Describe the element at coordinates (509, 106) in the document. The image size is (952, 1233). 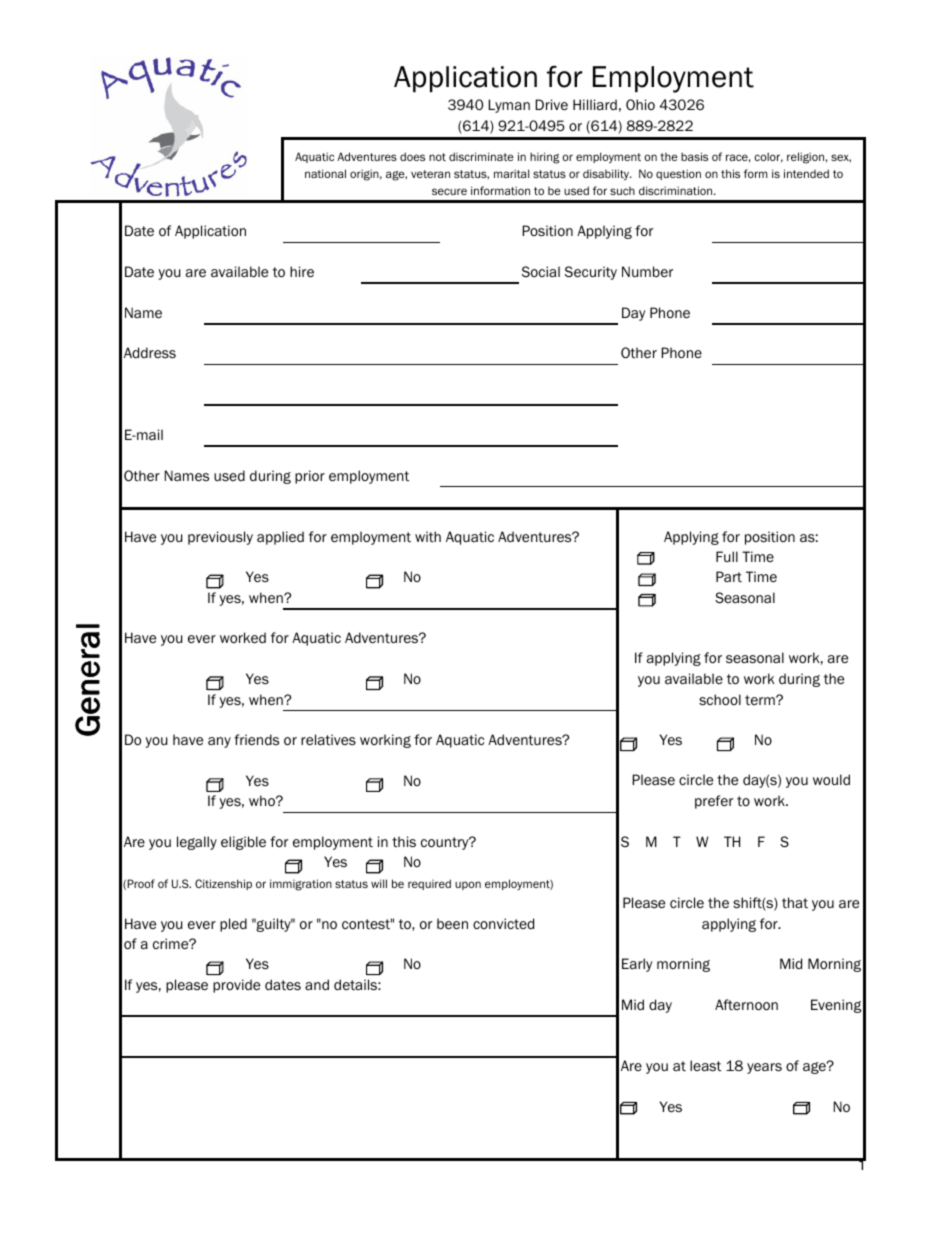
I see `Lyman` at that location.
